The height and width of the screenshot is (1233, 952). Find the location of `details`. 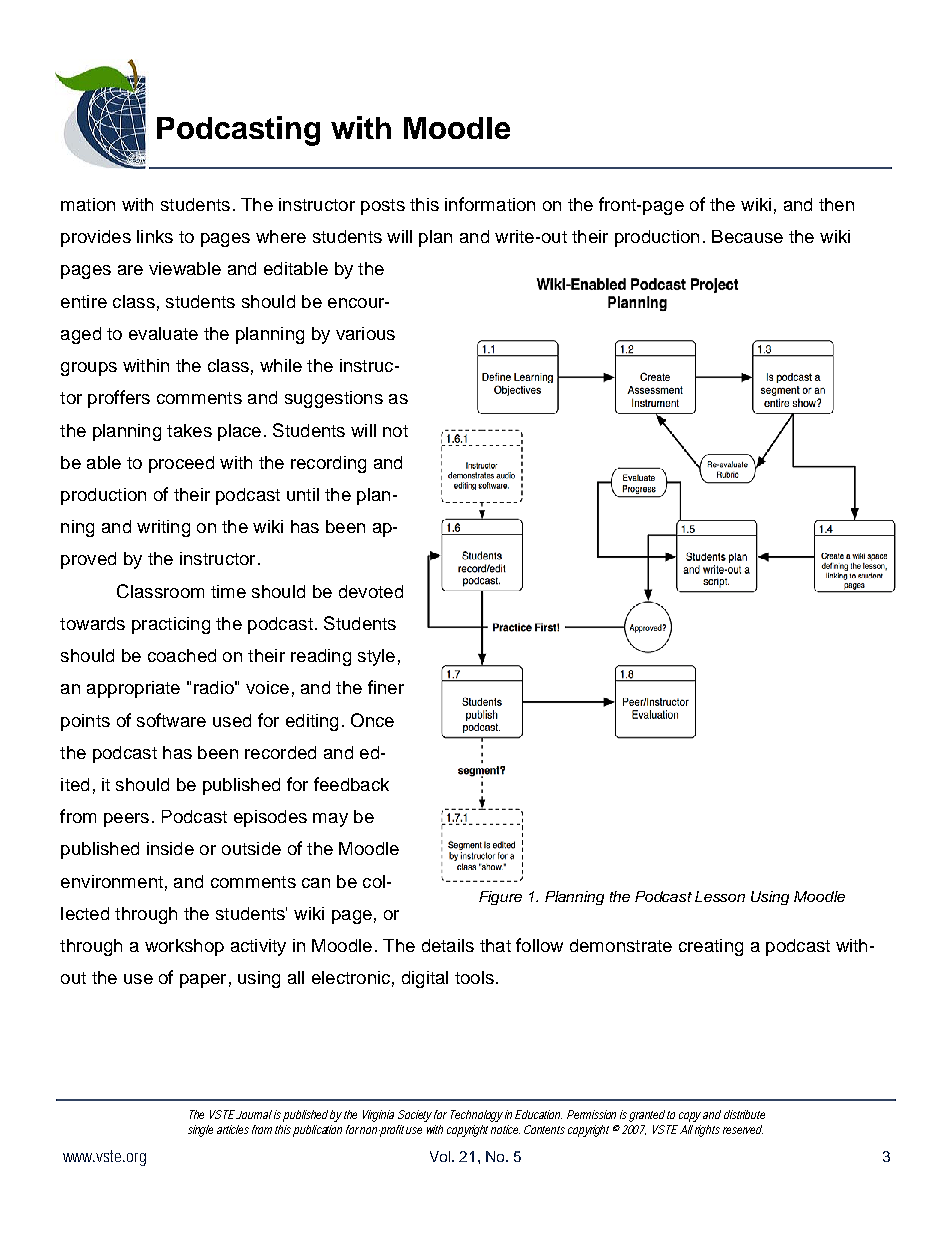

details is located at coordinates (448, 945).
